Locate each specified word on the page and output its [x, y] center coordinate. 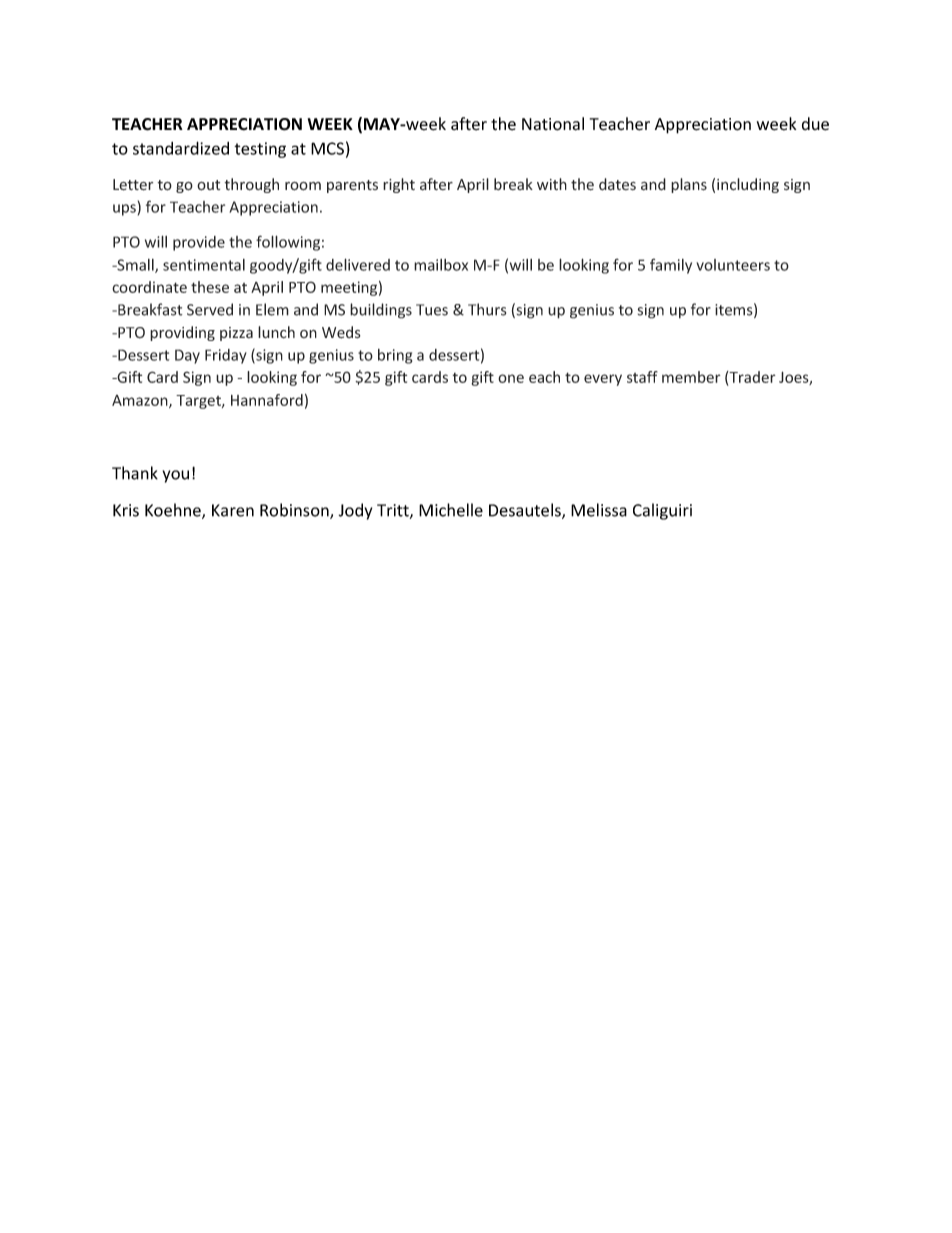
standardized [181, 148]
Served [210, 309]
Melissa [599, 510]
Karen [233, 510]
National [553, 124]
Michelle [451, 510]
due [815, 124]
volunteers [733, 265]
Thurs [487, 309]
